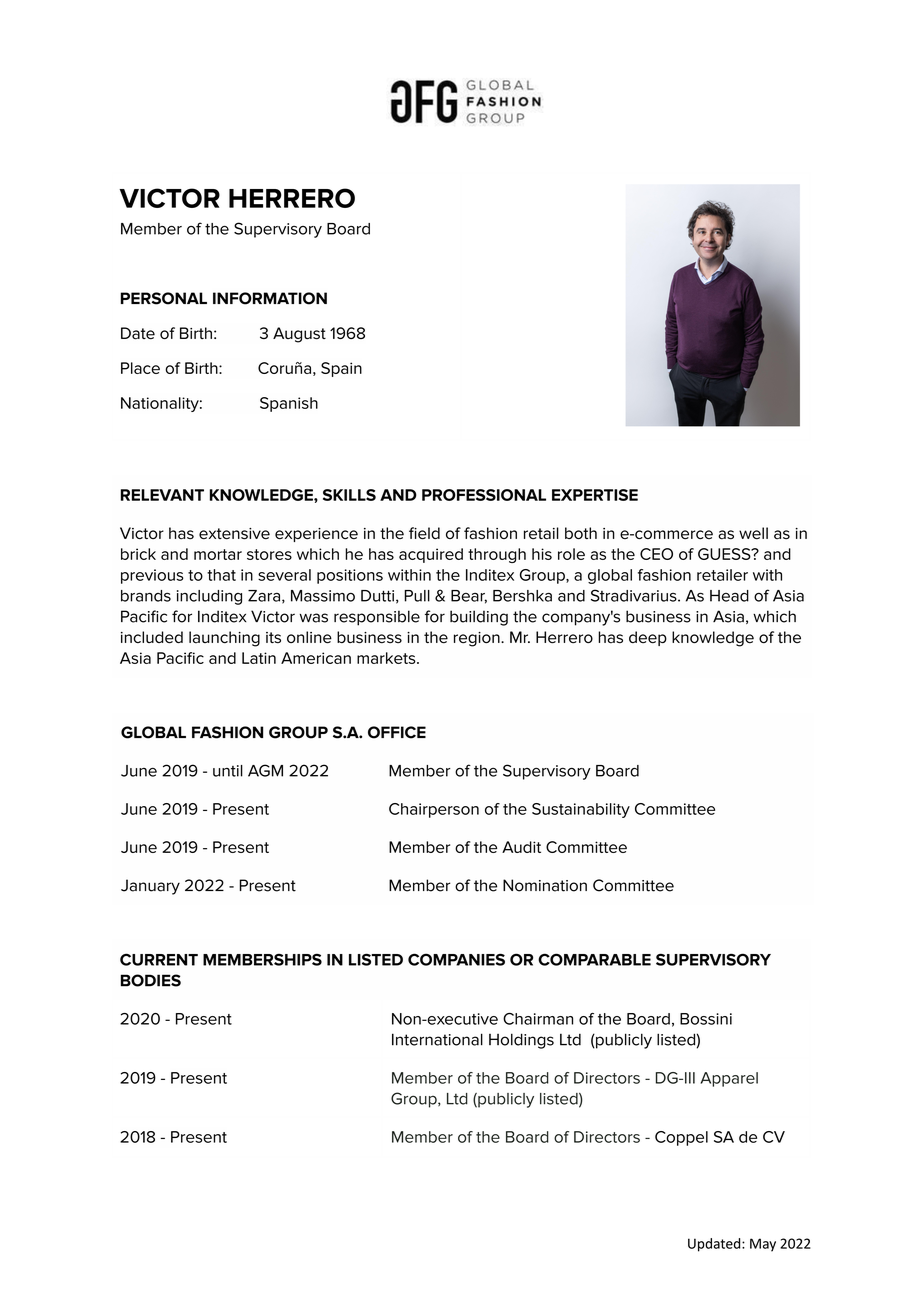 The width and height of the document is (924, 1307). I want to click on acquired, so click(431, 555).
